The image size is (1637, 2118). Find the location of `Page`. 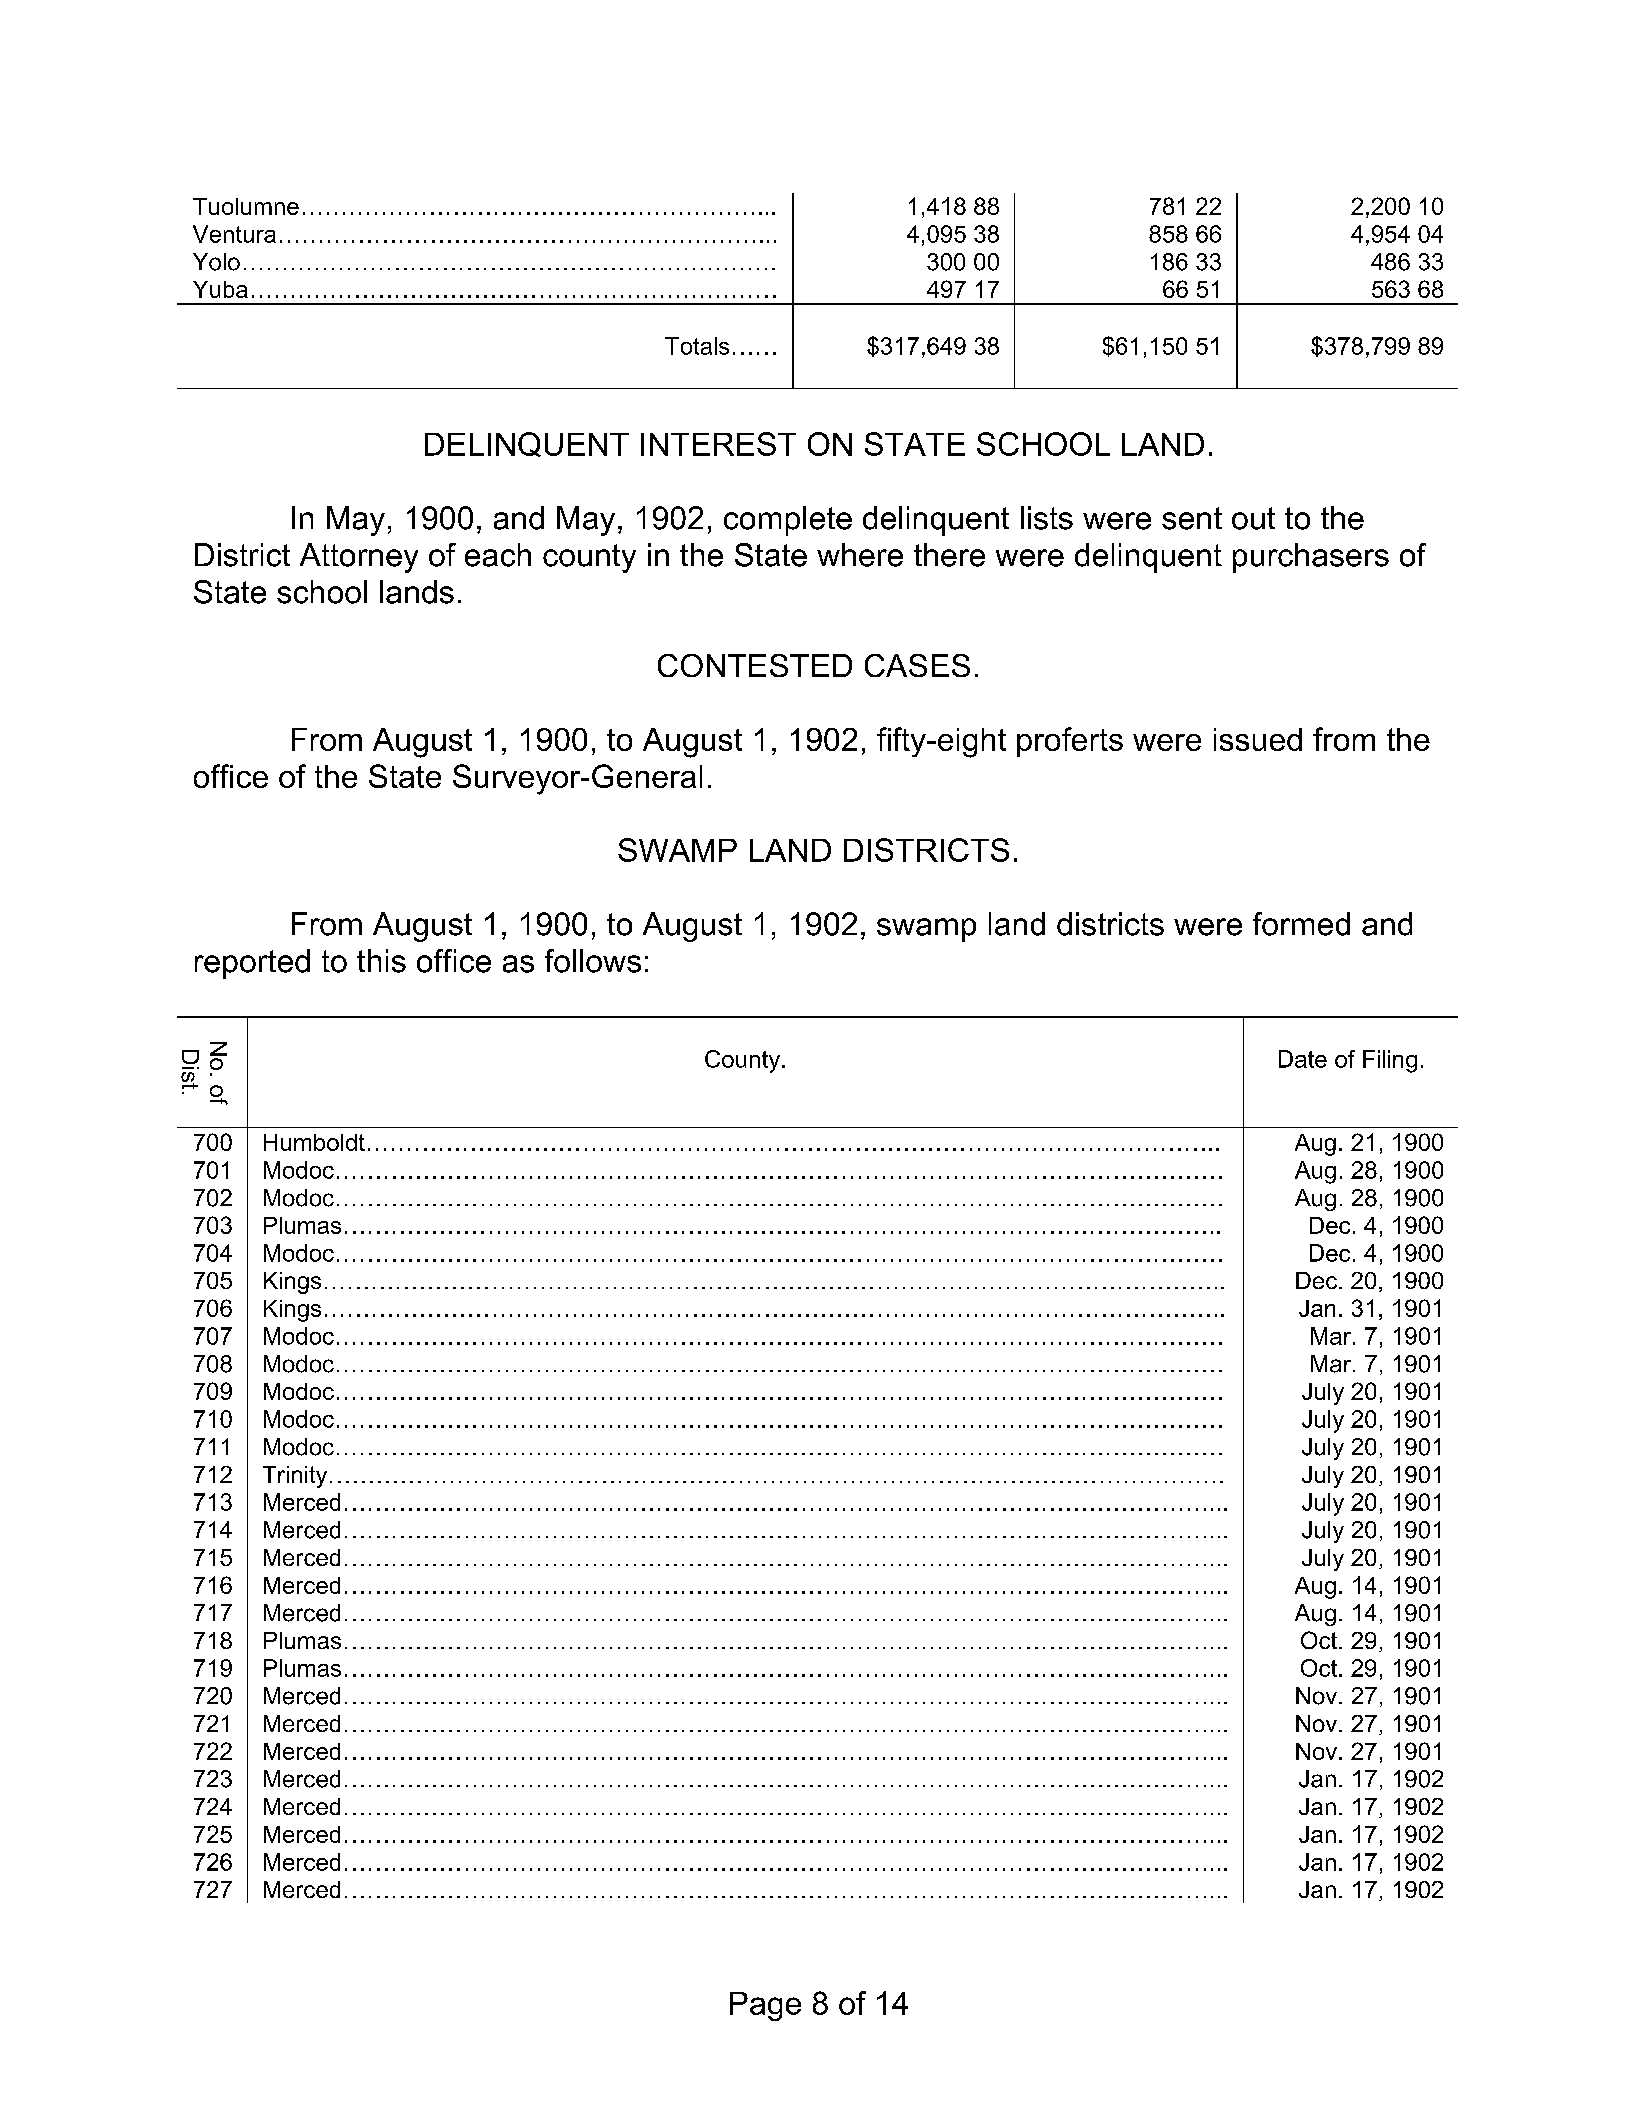

Page is located at coordinates (765, 2006).
